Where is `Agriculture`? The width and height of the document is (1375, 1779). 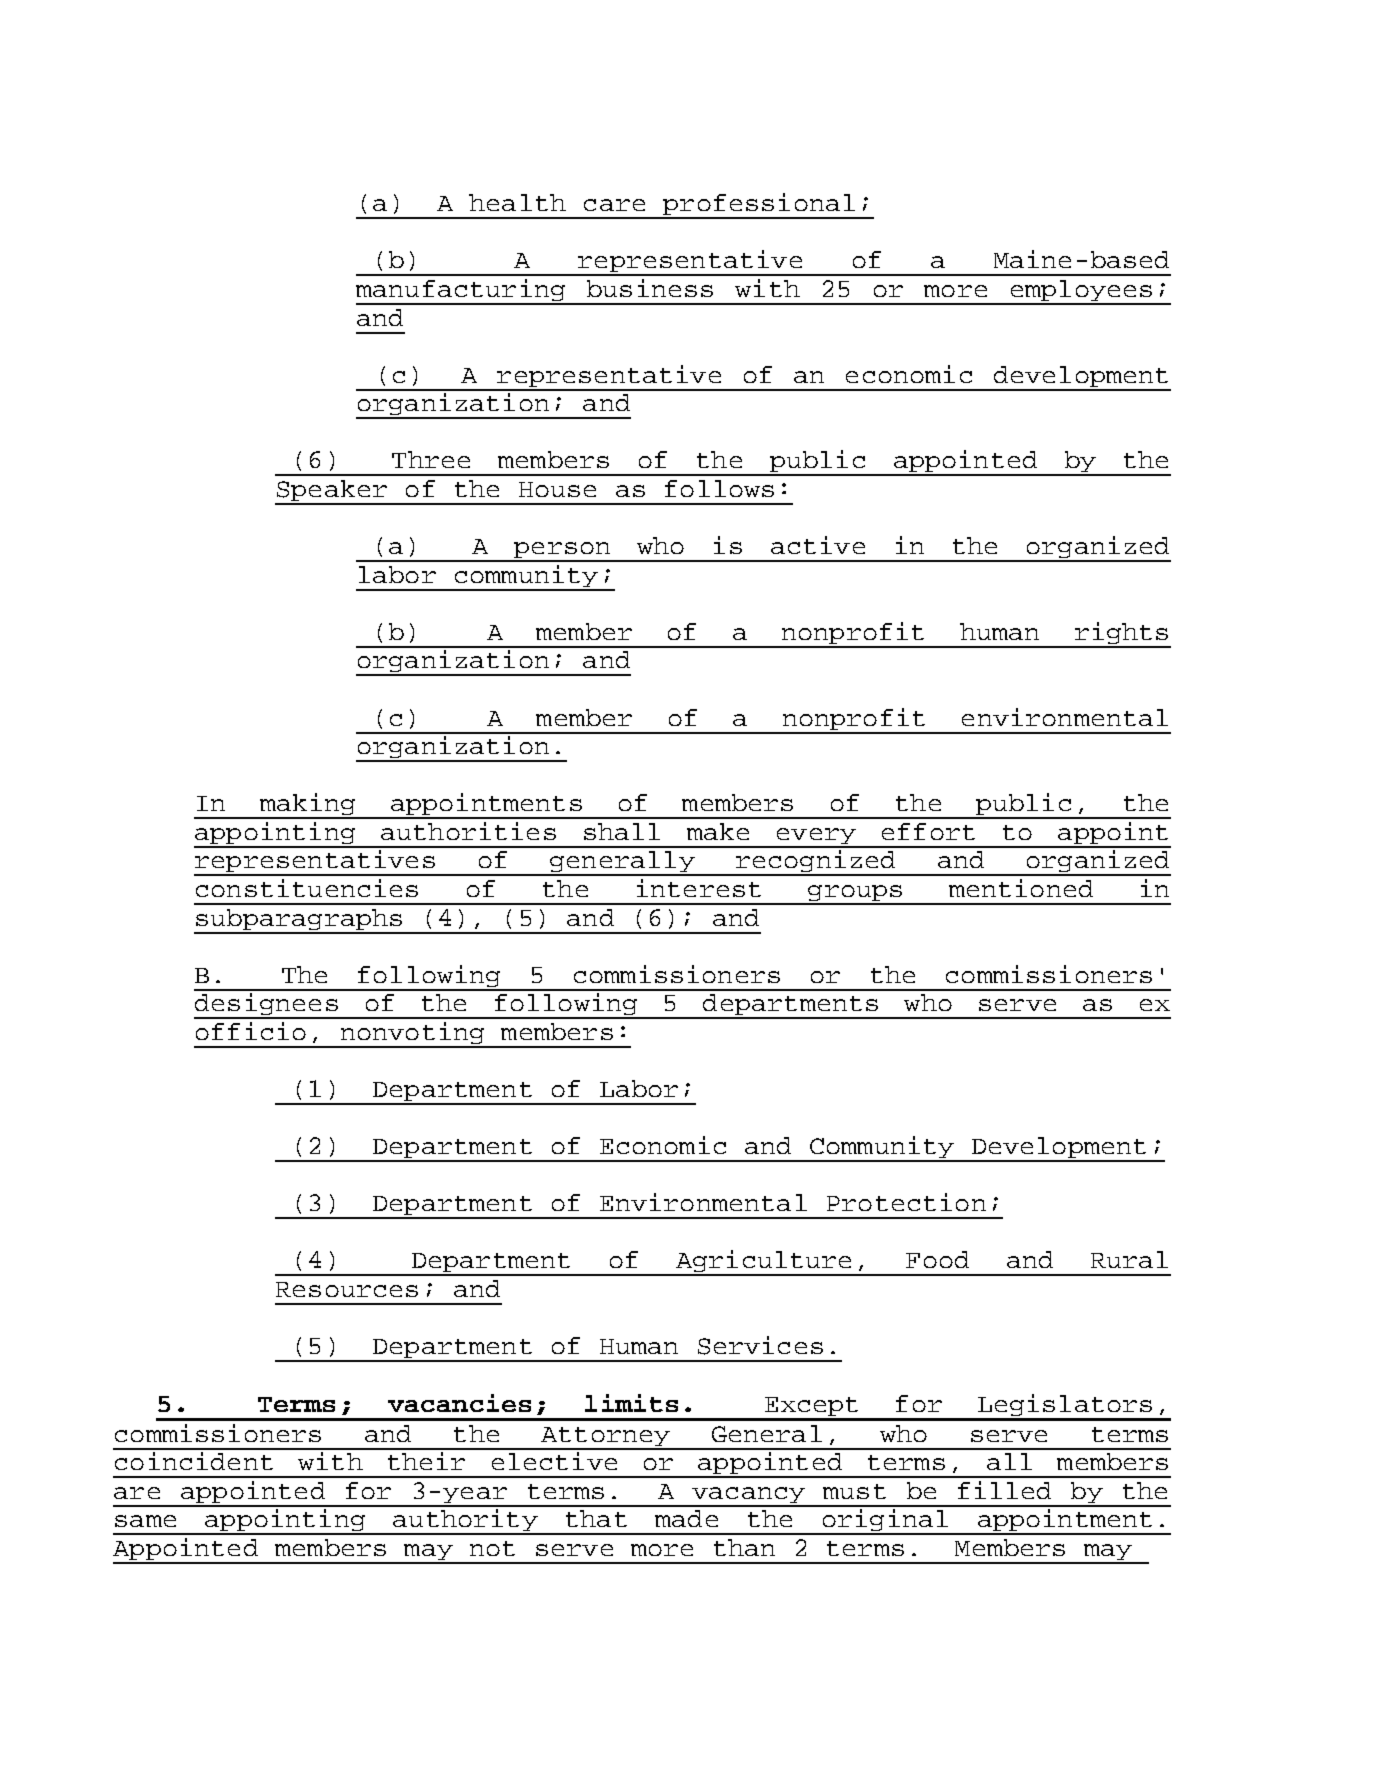
Agriculture is located at coordinates (764, 1262).
